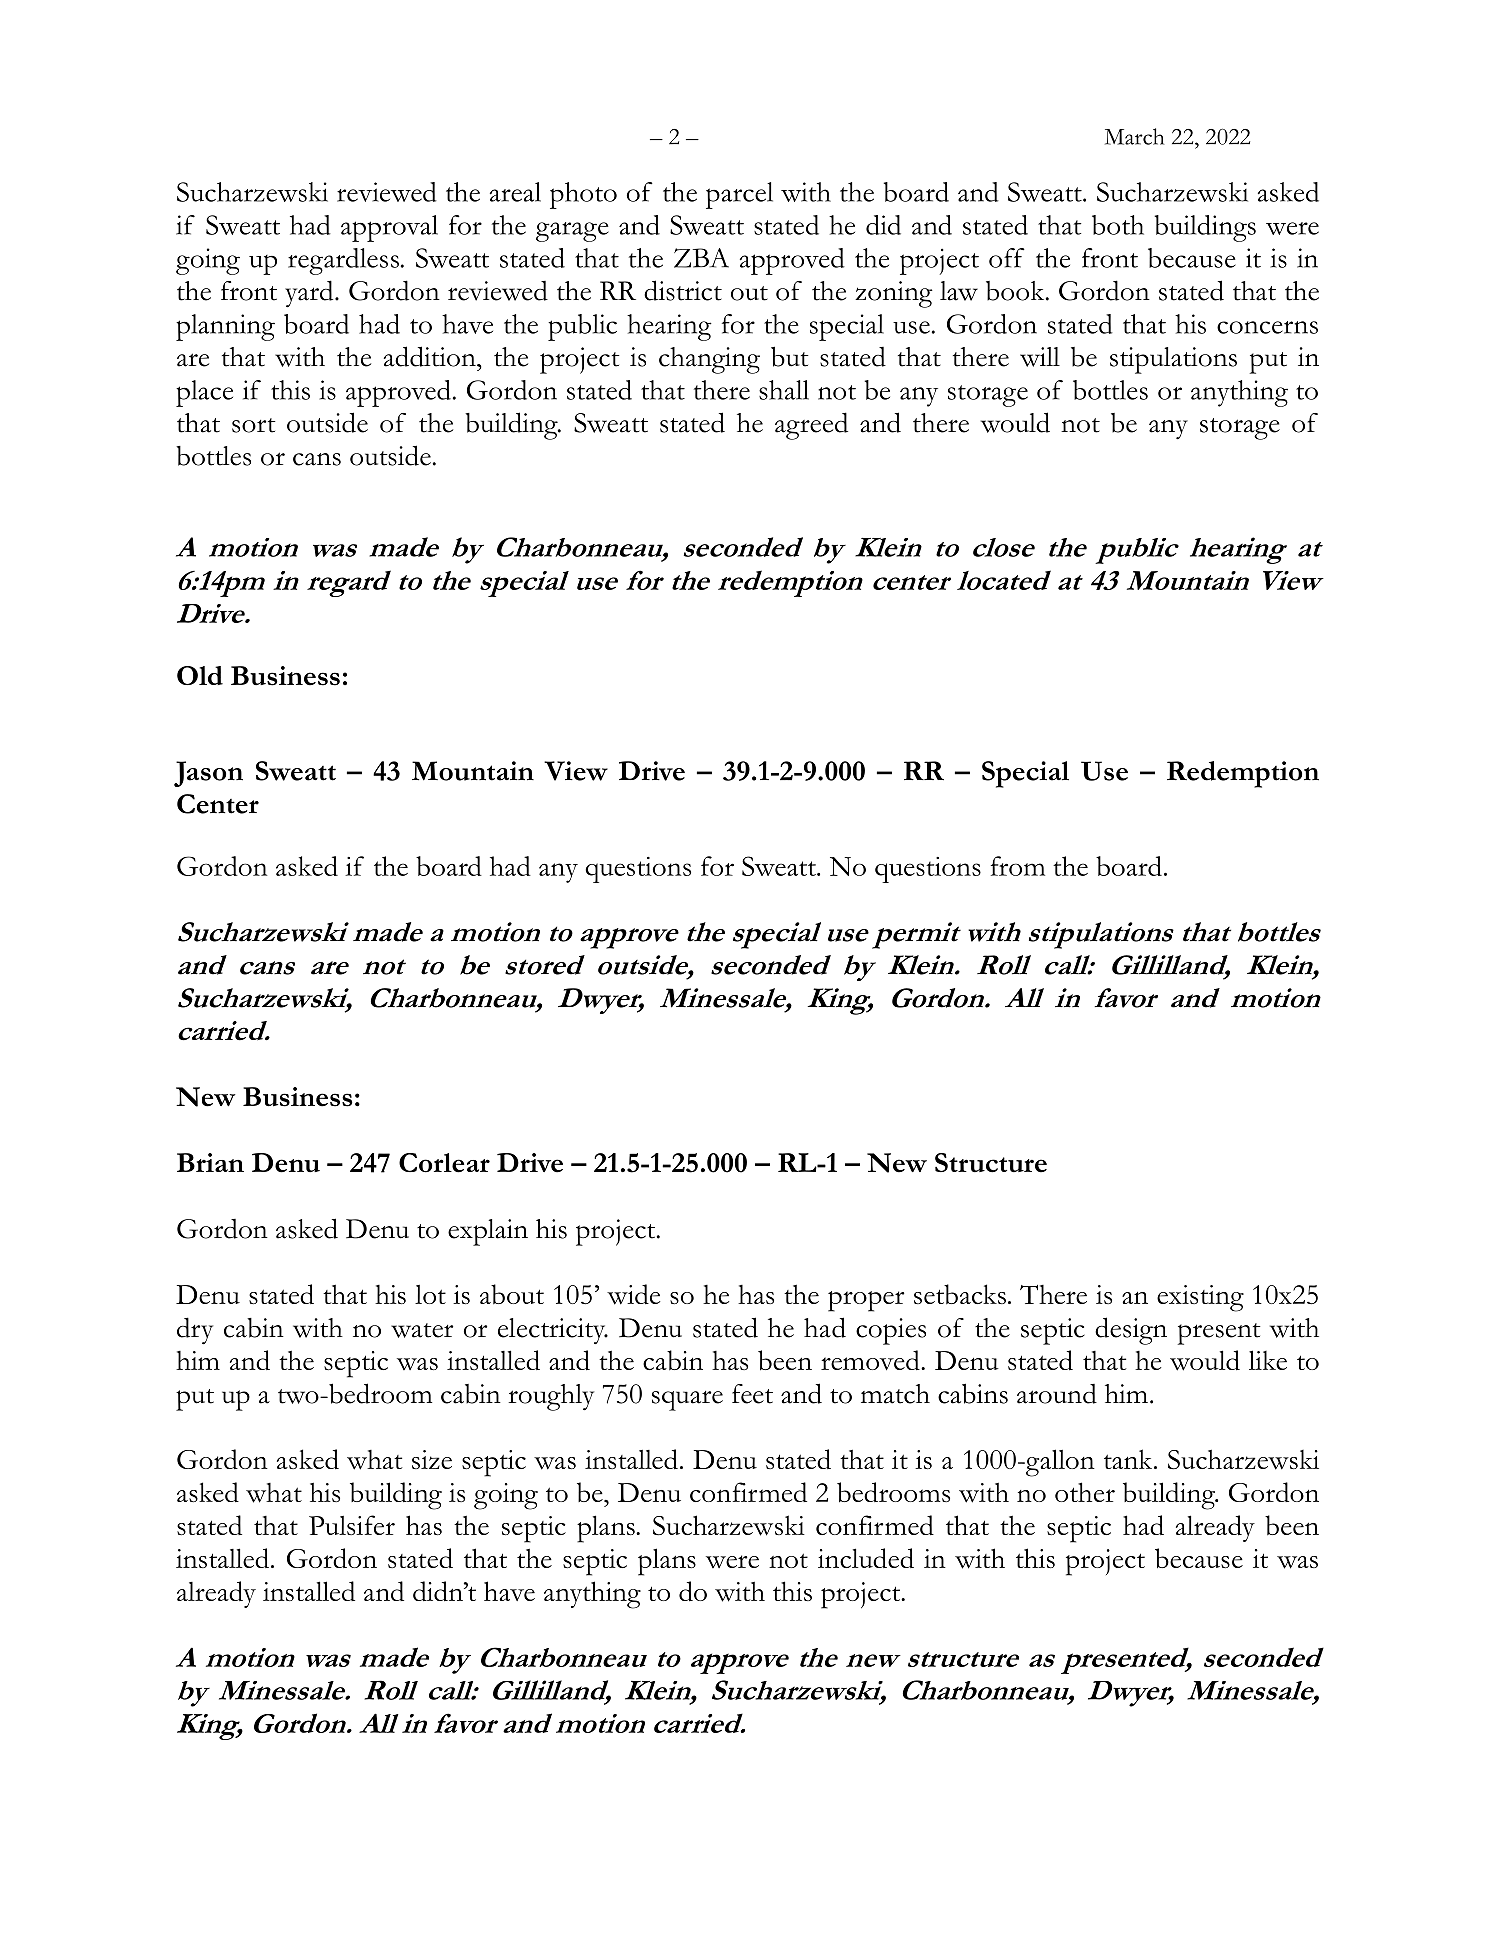  What do you see at coordinates (1134, 136) in the page?
I see `March` at bounding box center [1134, 136].
